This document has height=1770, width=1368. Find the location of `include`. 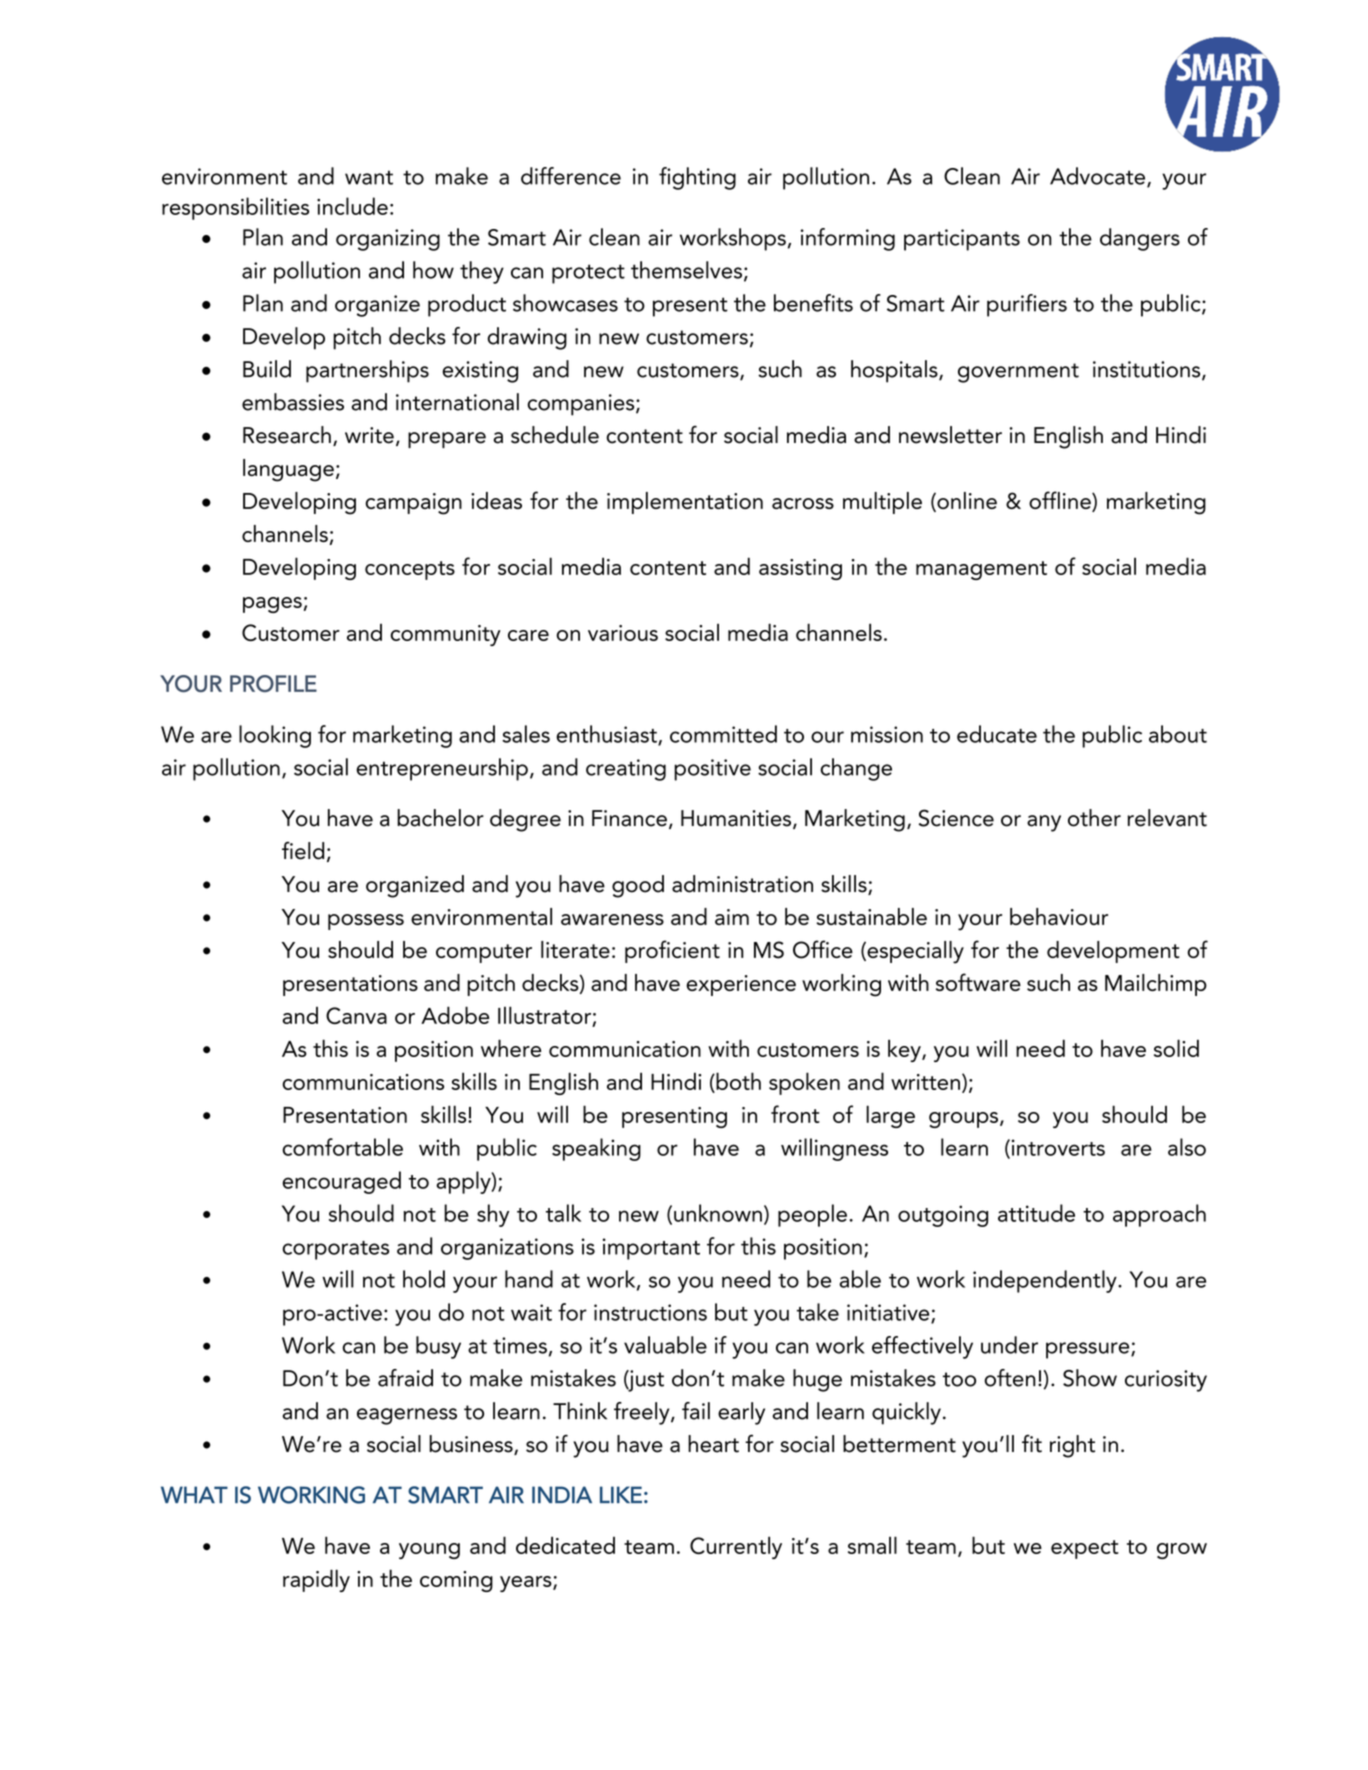

include is located at coordinates (352, 206).
